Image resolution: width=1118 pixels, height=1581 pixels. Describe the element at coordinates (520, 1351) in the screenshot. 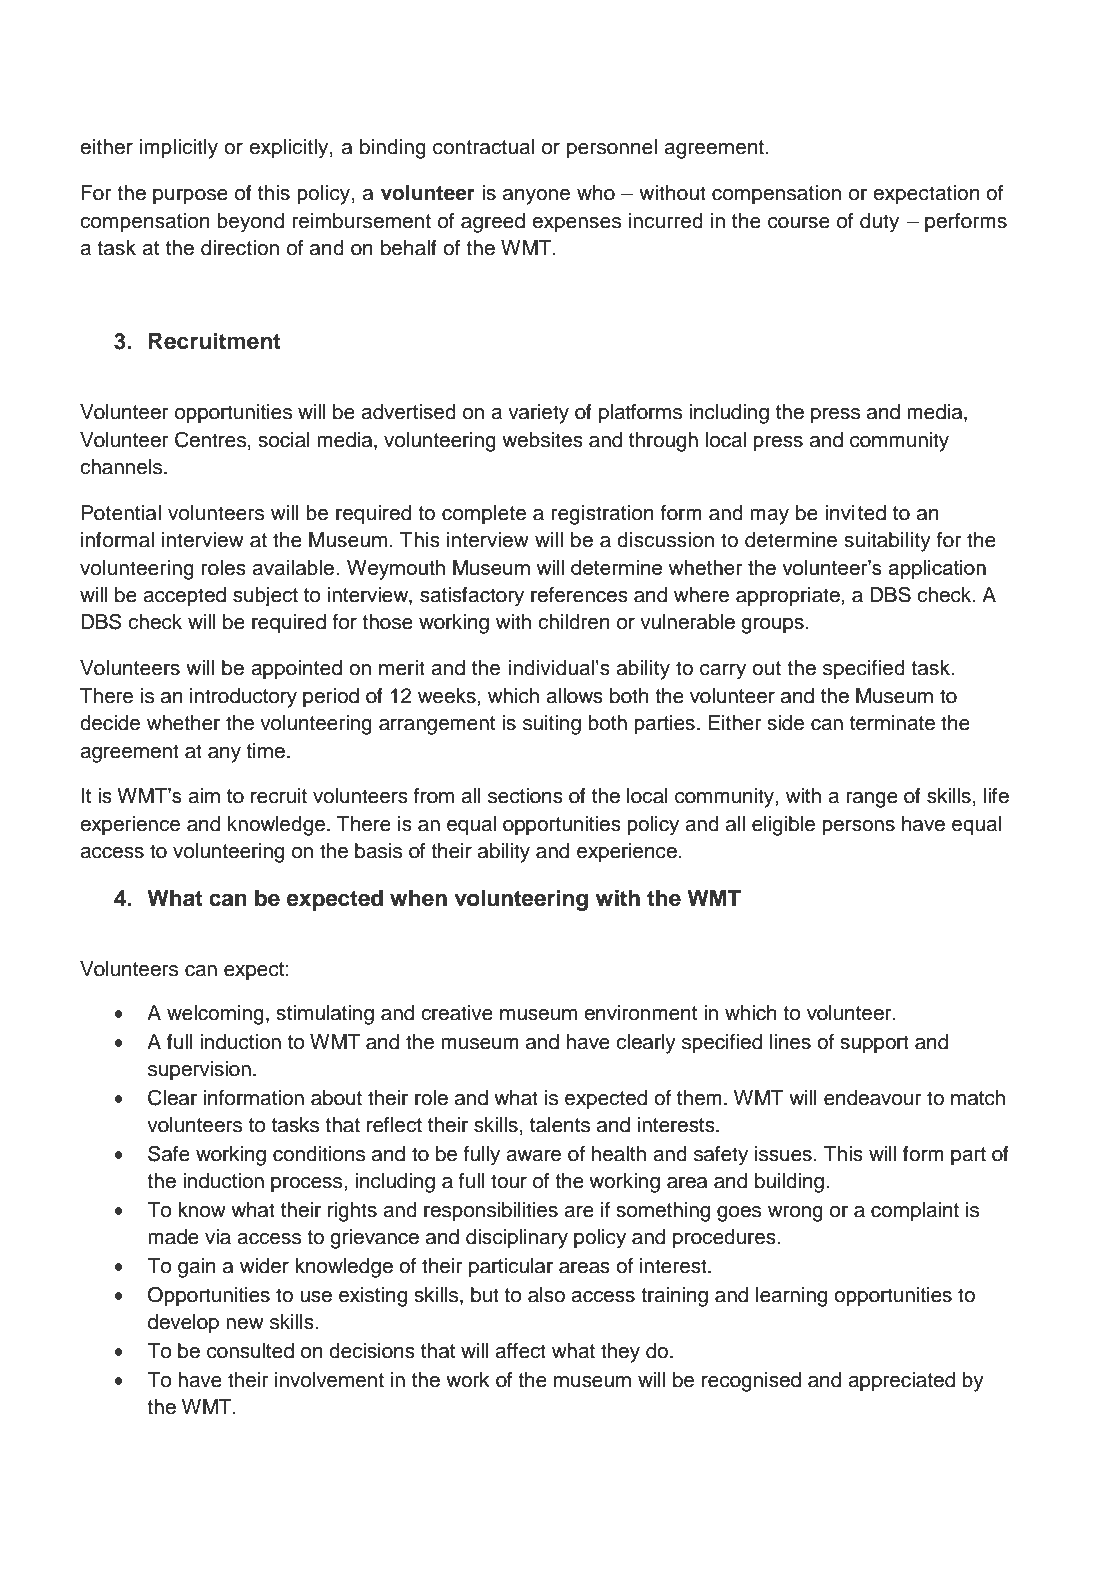

I see `affect` at that location.
